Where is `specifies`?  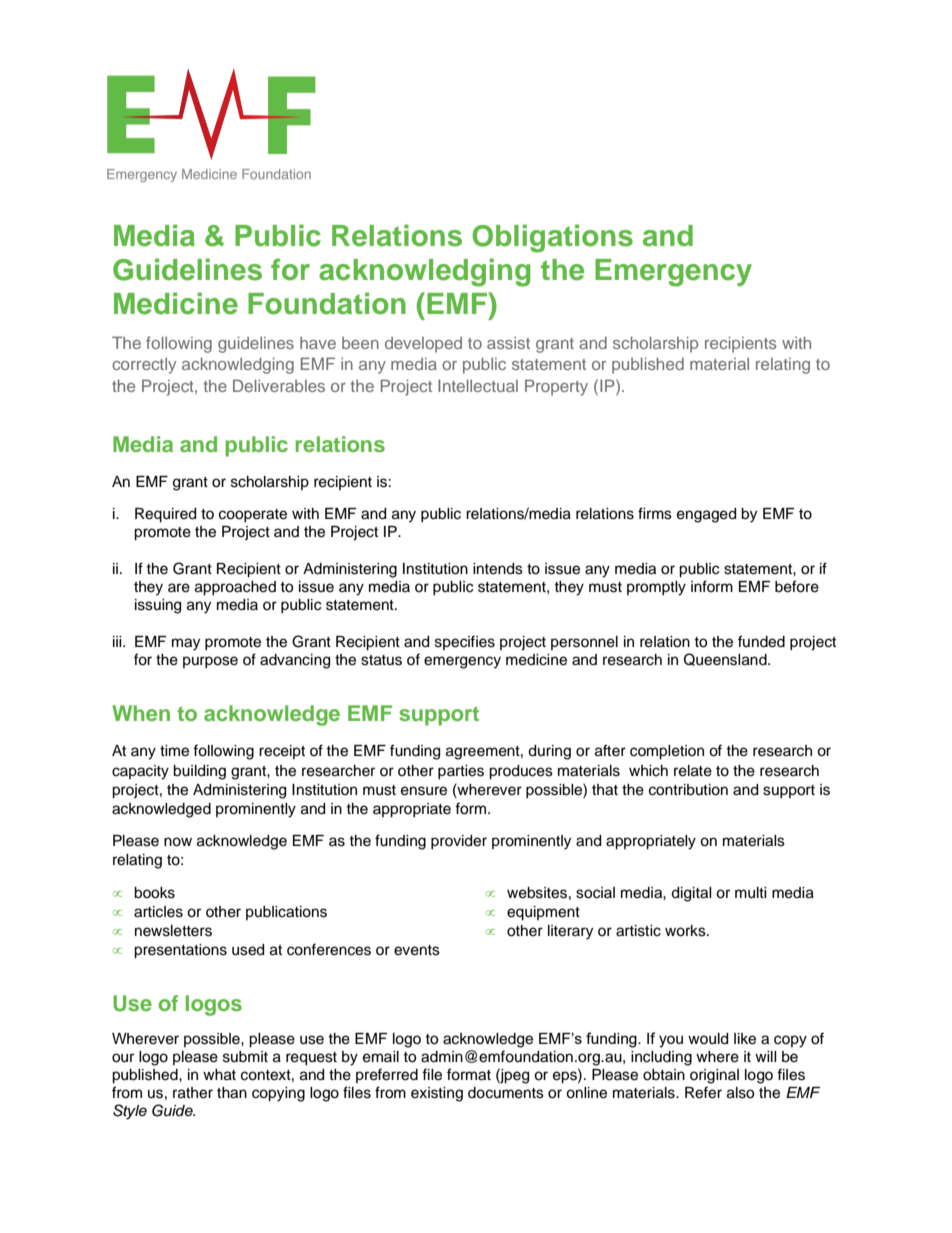 specifies is located at coordinates (465, 642).
